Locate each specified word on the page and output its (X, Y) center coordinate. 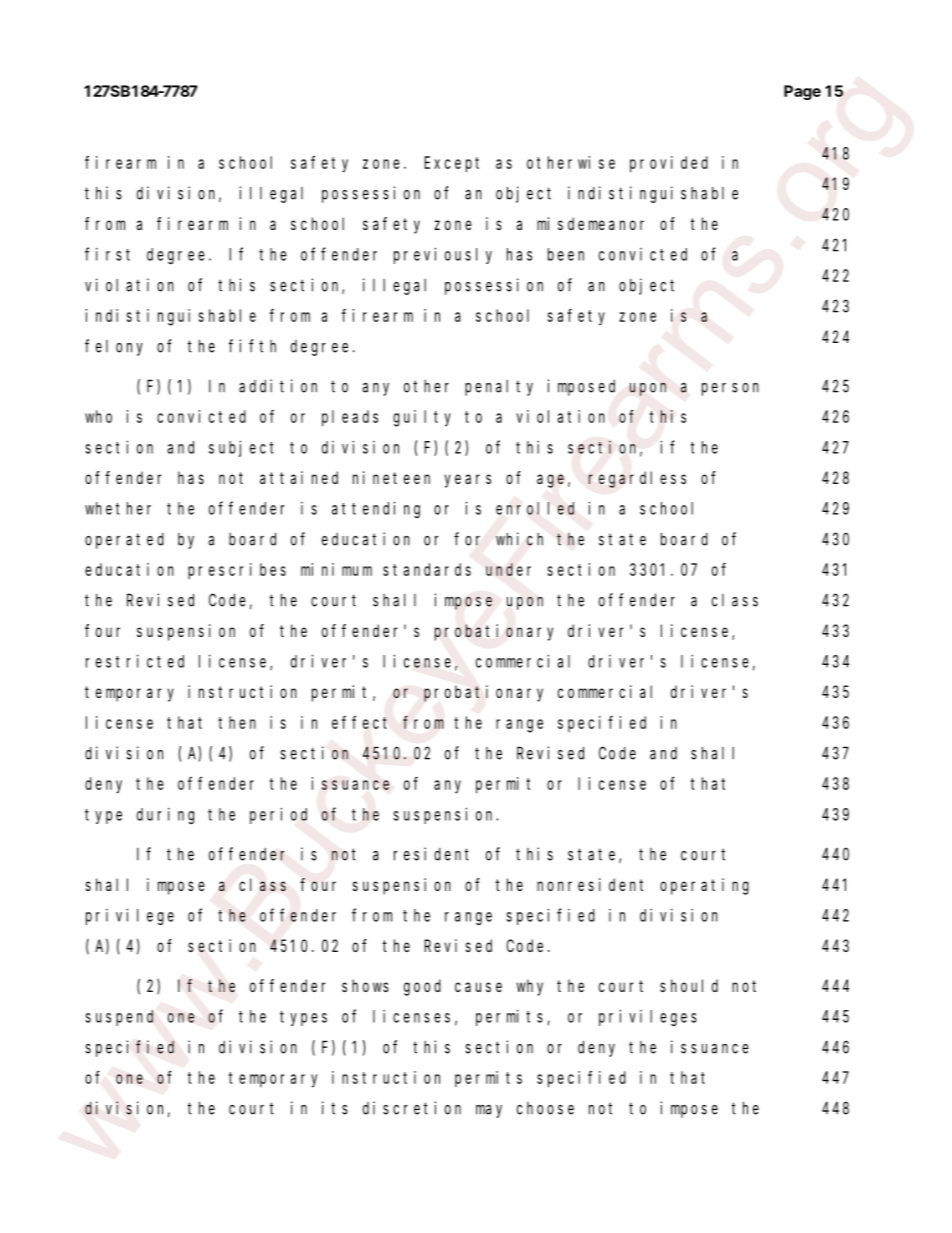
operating (704, 886)
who (98, 416)
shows (365, 985)
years (467, 481)
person (730, 389)
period (278, 815)
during (165, 815)
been (566, 254)
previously (443, 255)
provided (669, 164)
